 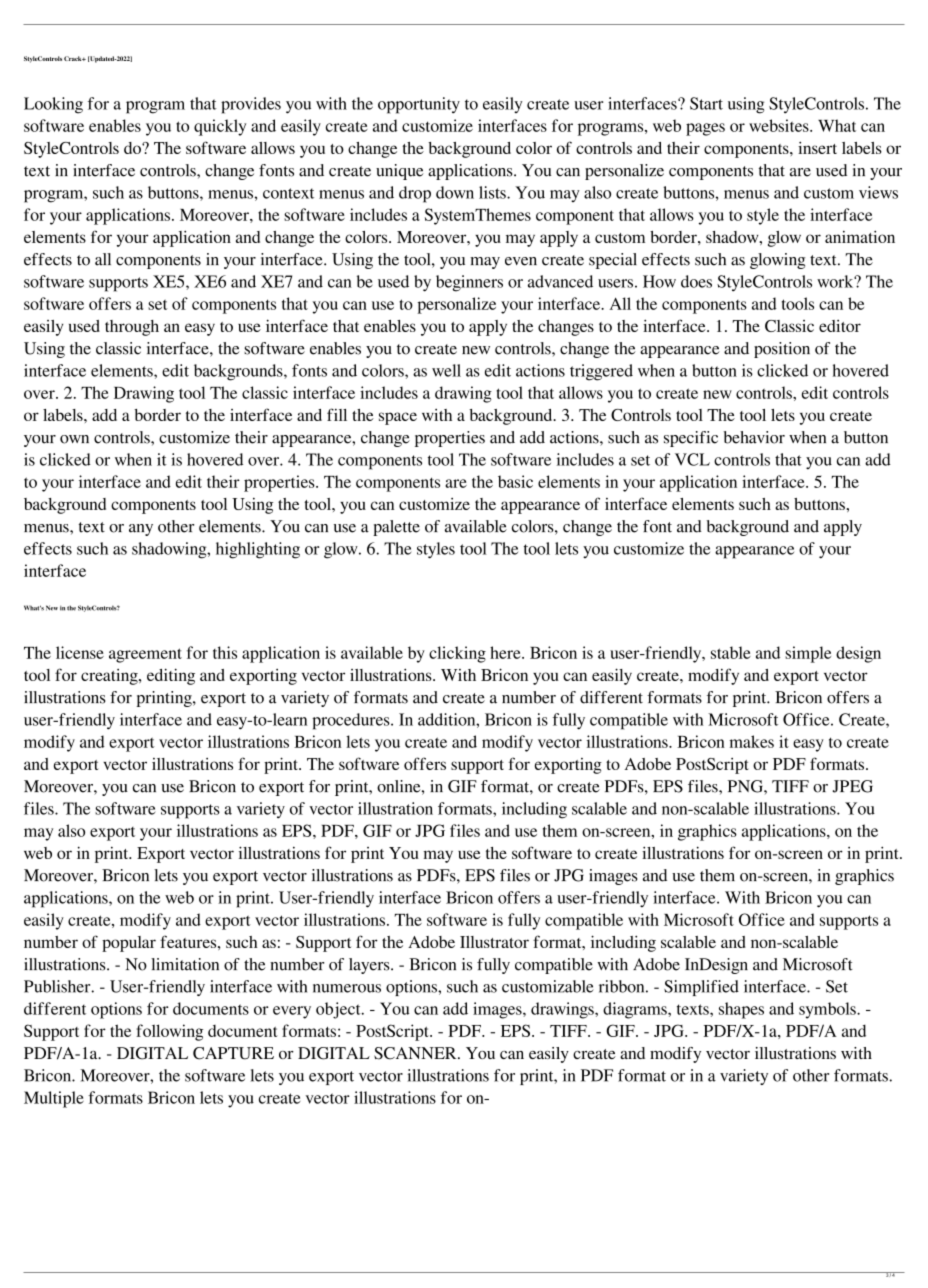 What do you see at coordinates (220, 127) in the image?
I see `quickly` at bounding box center [220, 127].
